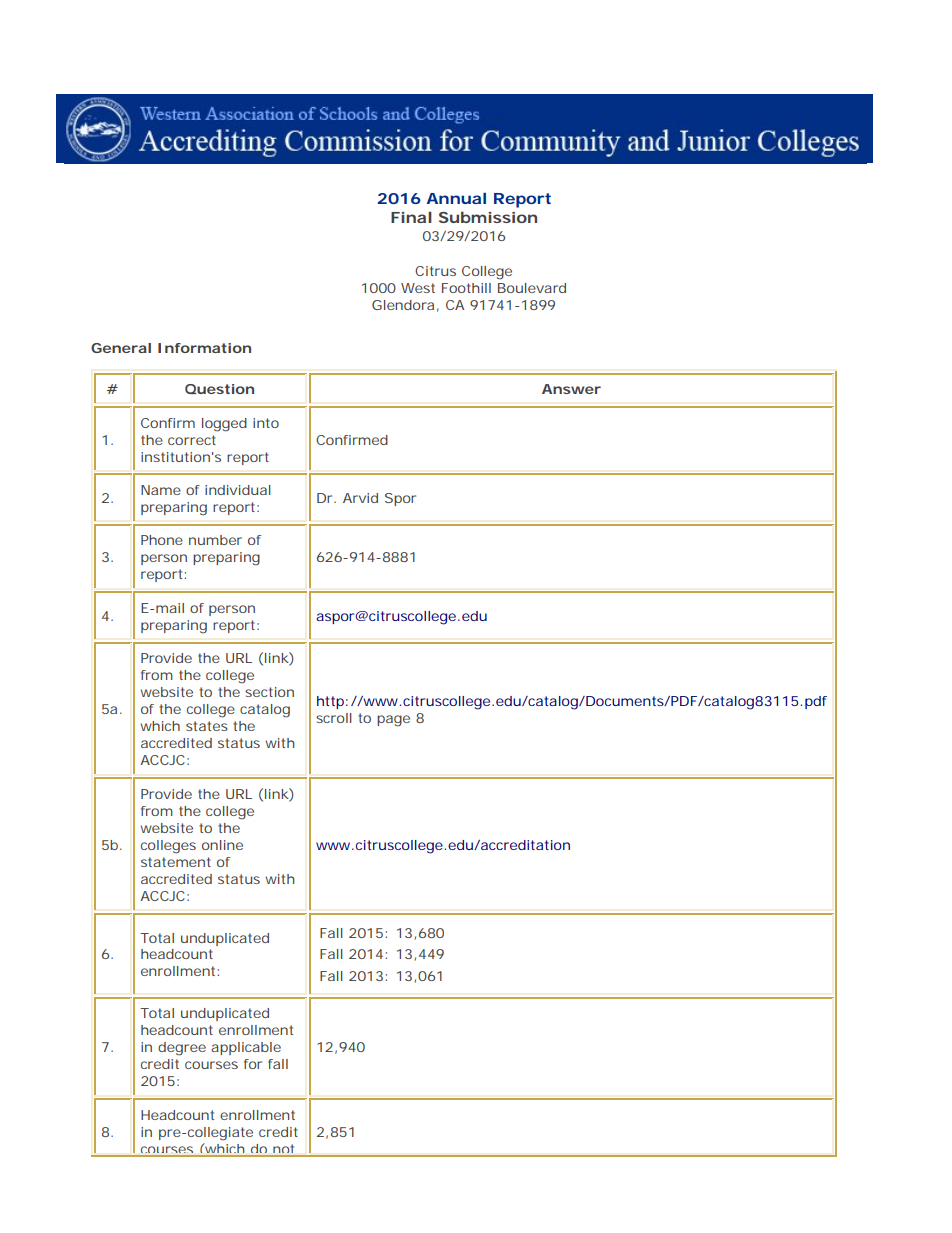 The width and height of the screenshot is (952, 1233). What do you see at coordinates (418, 288) in the screenshot?
I see `West` at bounding box center [418, 288].
